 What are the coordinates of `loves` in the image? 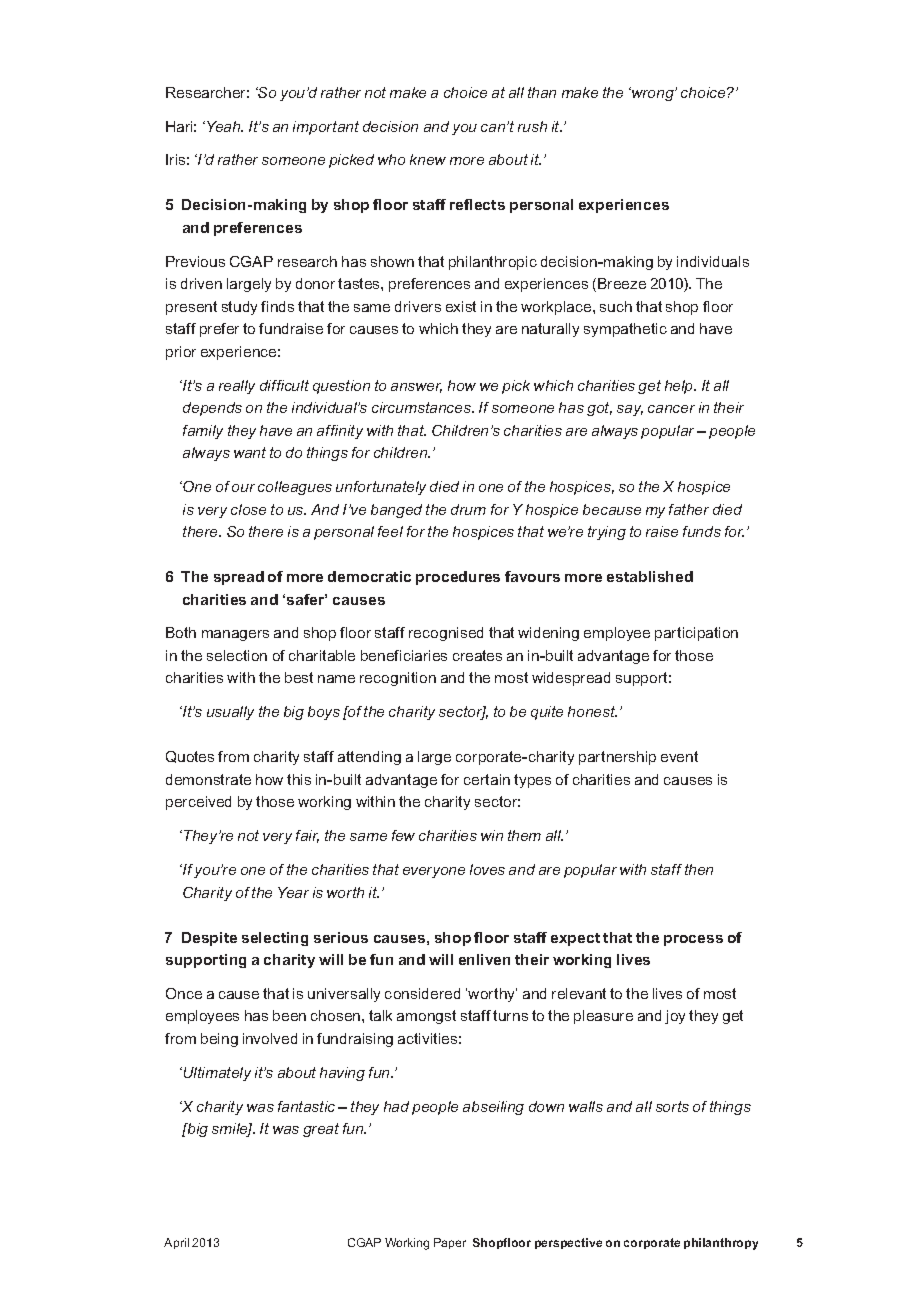 It's located at (487, 869).
